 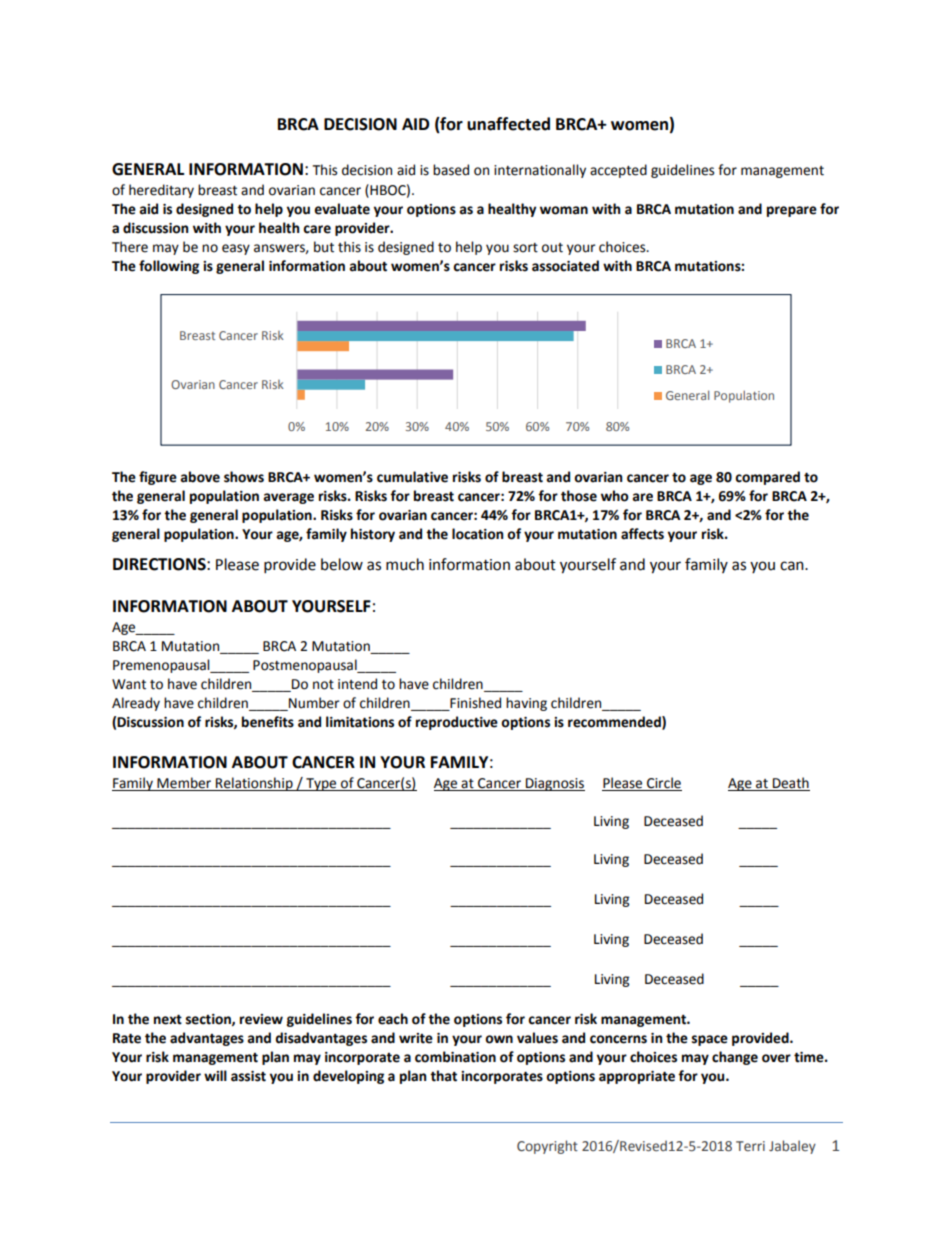 What do you see at coordinates (750, 1146) in the screenshot?
I see `Terri` at bounding box center [750, 1146].
